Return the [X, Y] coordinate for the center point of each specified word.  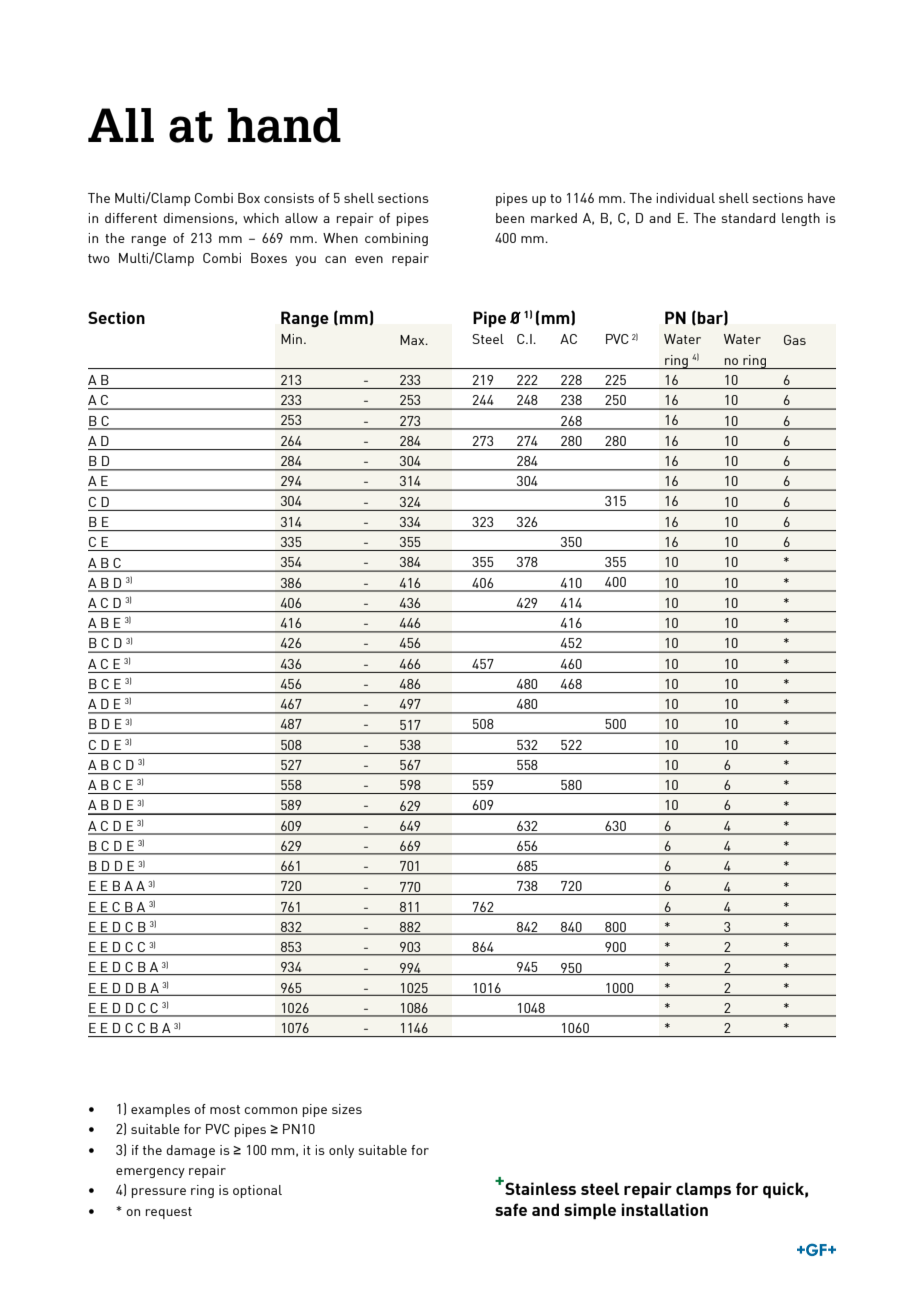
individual [685, 198]
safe [511, 1209]
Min [291, 339]
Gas [795, 340]
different [131, 218]
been [510, 218]
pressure [159, 1193]
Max [413, 340]
